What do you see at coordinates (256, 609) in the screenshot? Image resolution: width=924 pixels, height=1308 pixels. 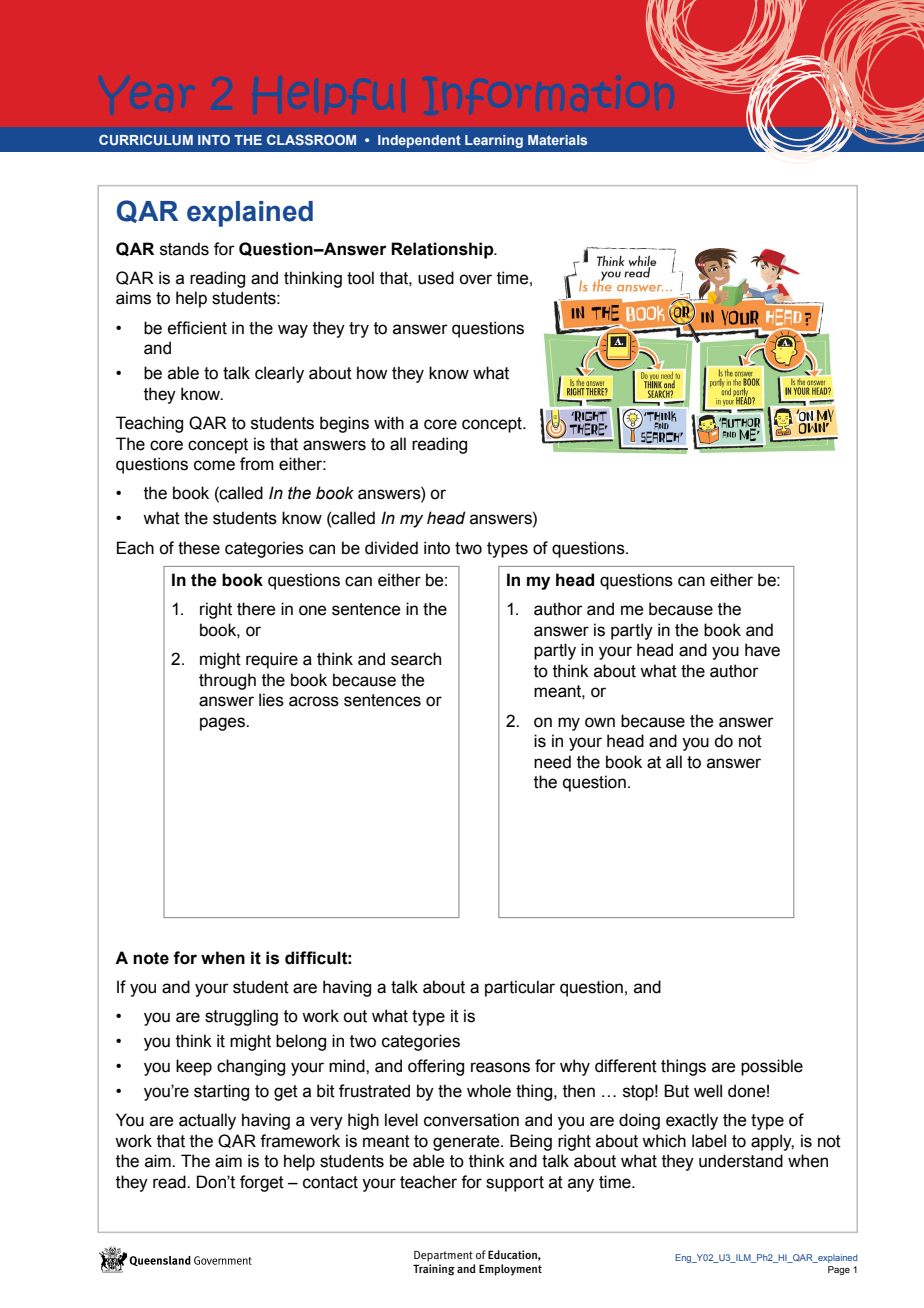 I see `there` at bounding box center [256, 609].
